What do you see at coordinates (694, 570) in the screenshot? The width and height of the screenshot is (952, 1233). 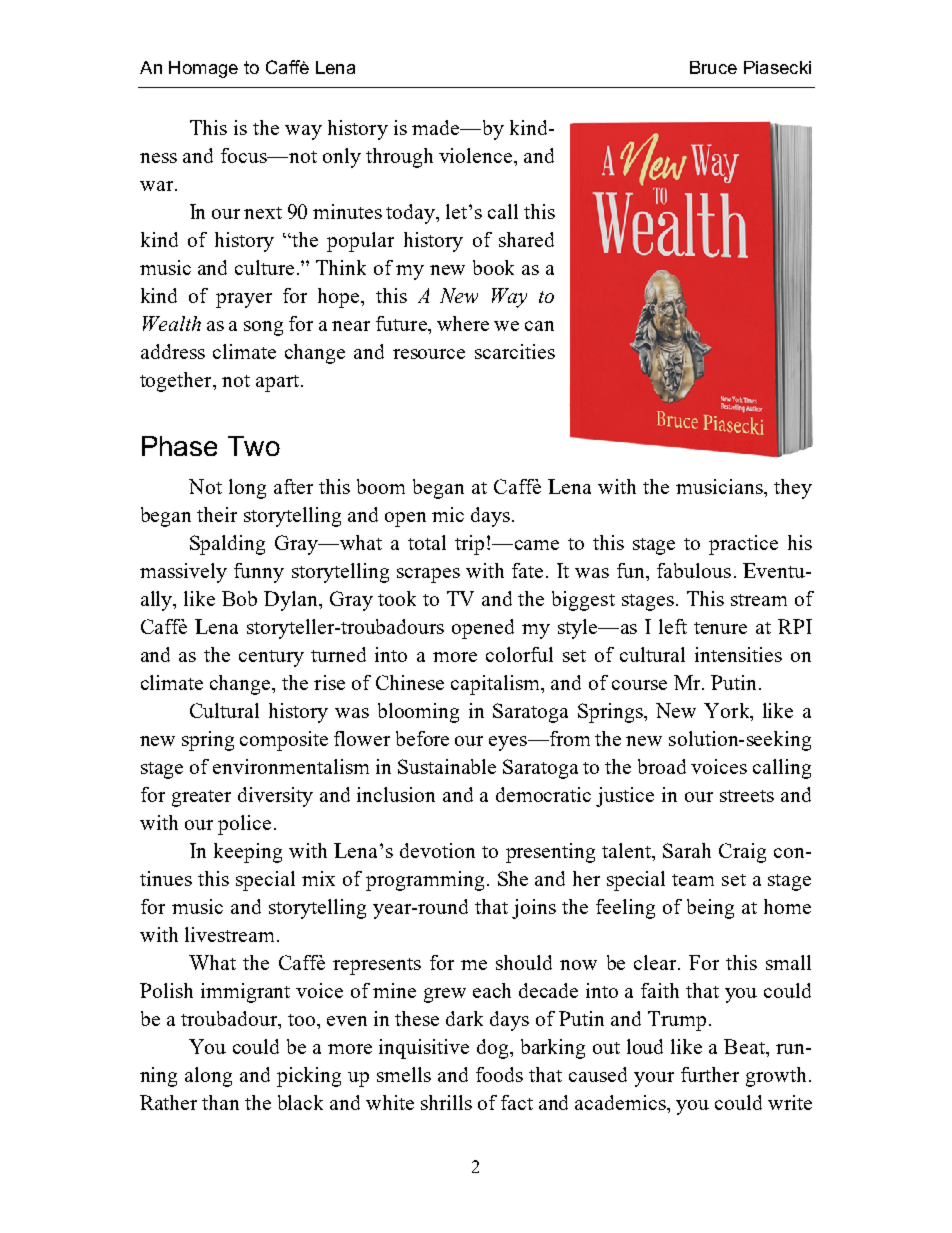 I see `fabulous` at bounding box center [694, 570].
